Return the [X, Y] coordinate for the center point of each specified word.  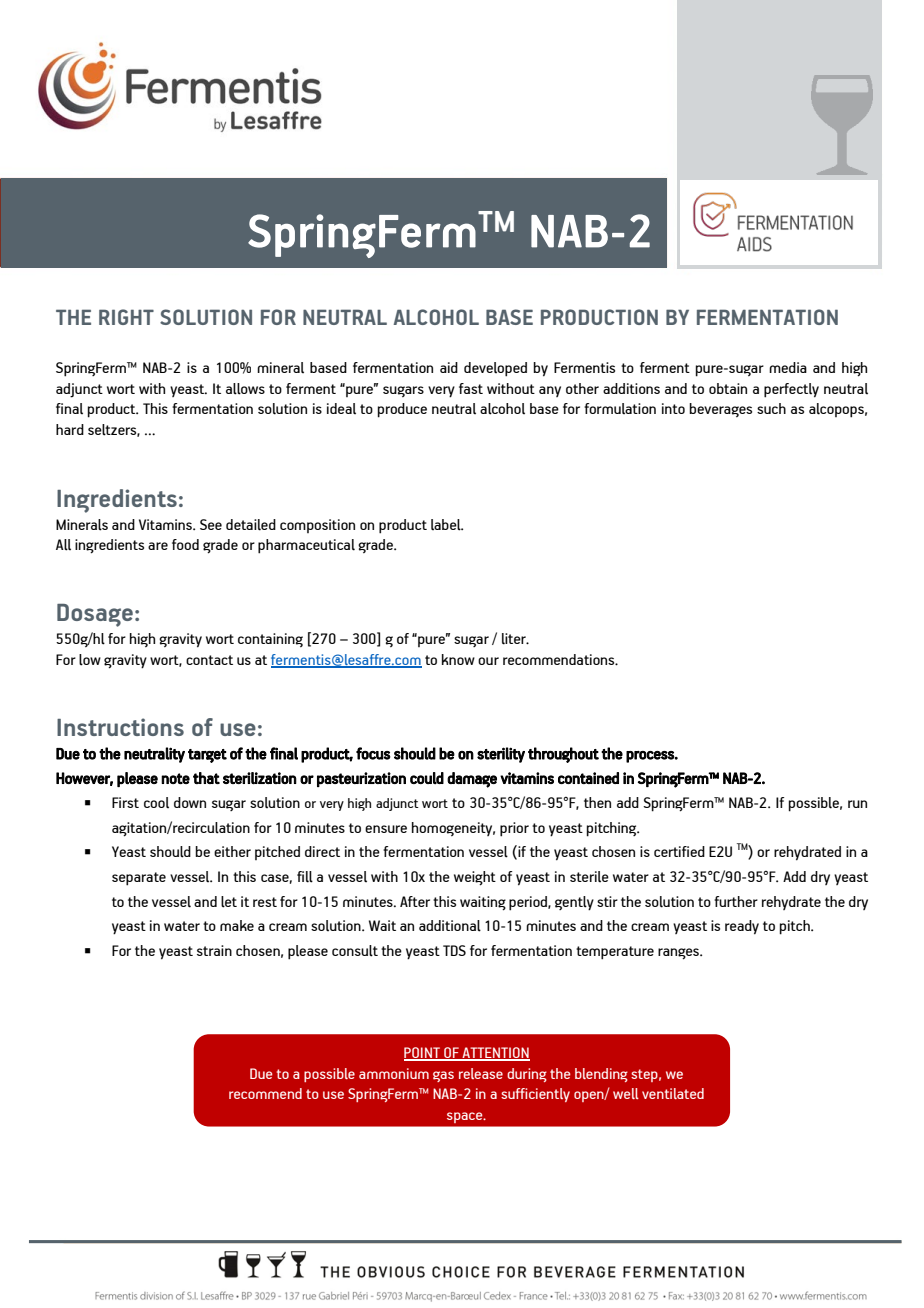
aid [449, 367]
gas [443, 1076]
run [857, 804]
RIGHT [126, 317]
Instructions [120, 727]
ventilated [673, 1093]
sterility [501, 755]
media [788, 367]
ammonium [394, 1073]
